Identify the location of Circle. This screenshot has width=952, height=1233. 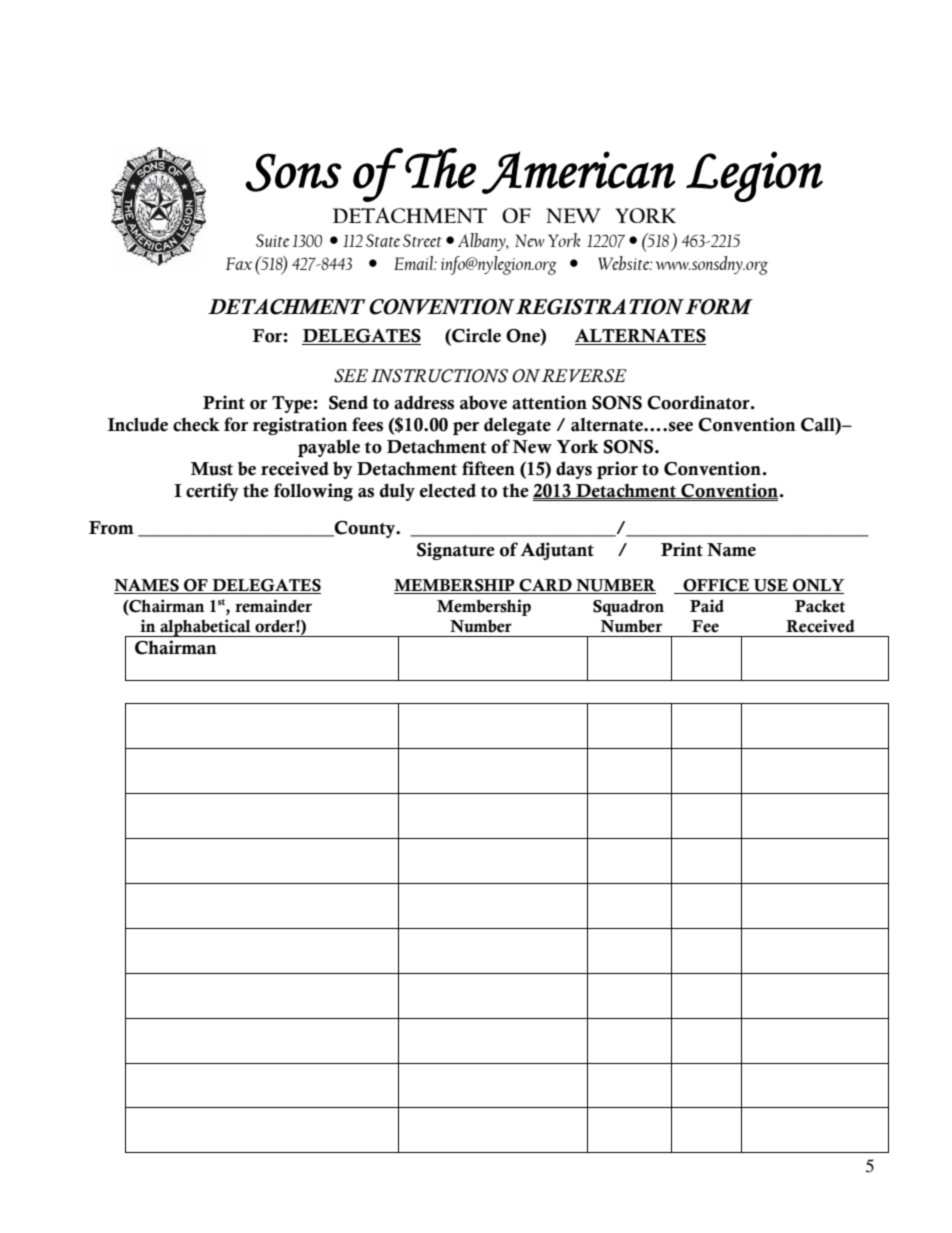
(475, 336).
